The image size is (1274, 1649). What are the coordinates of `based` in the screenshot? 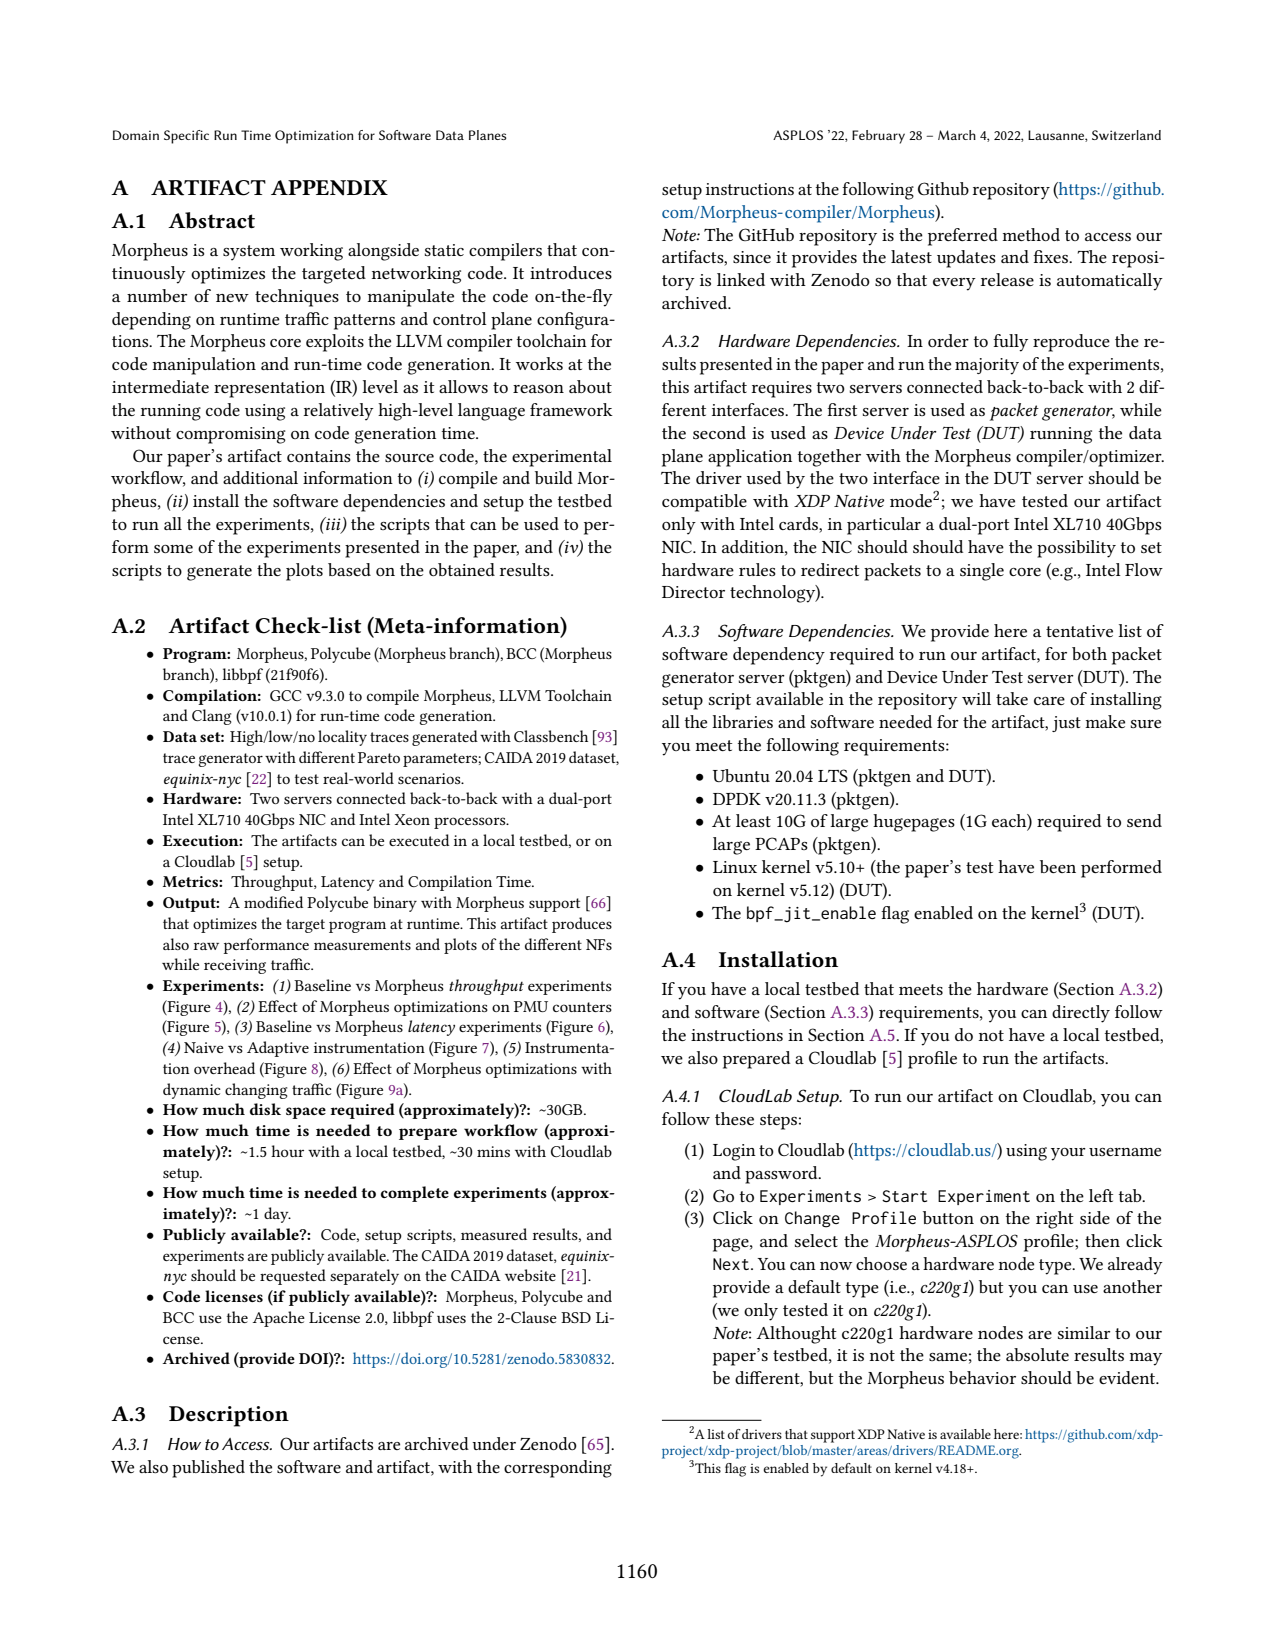 It's located at (349, 569).
